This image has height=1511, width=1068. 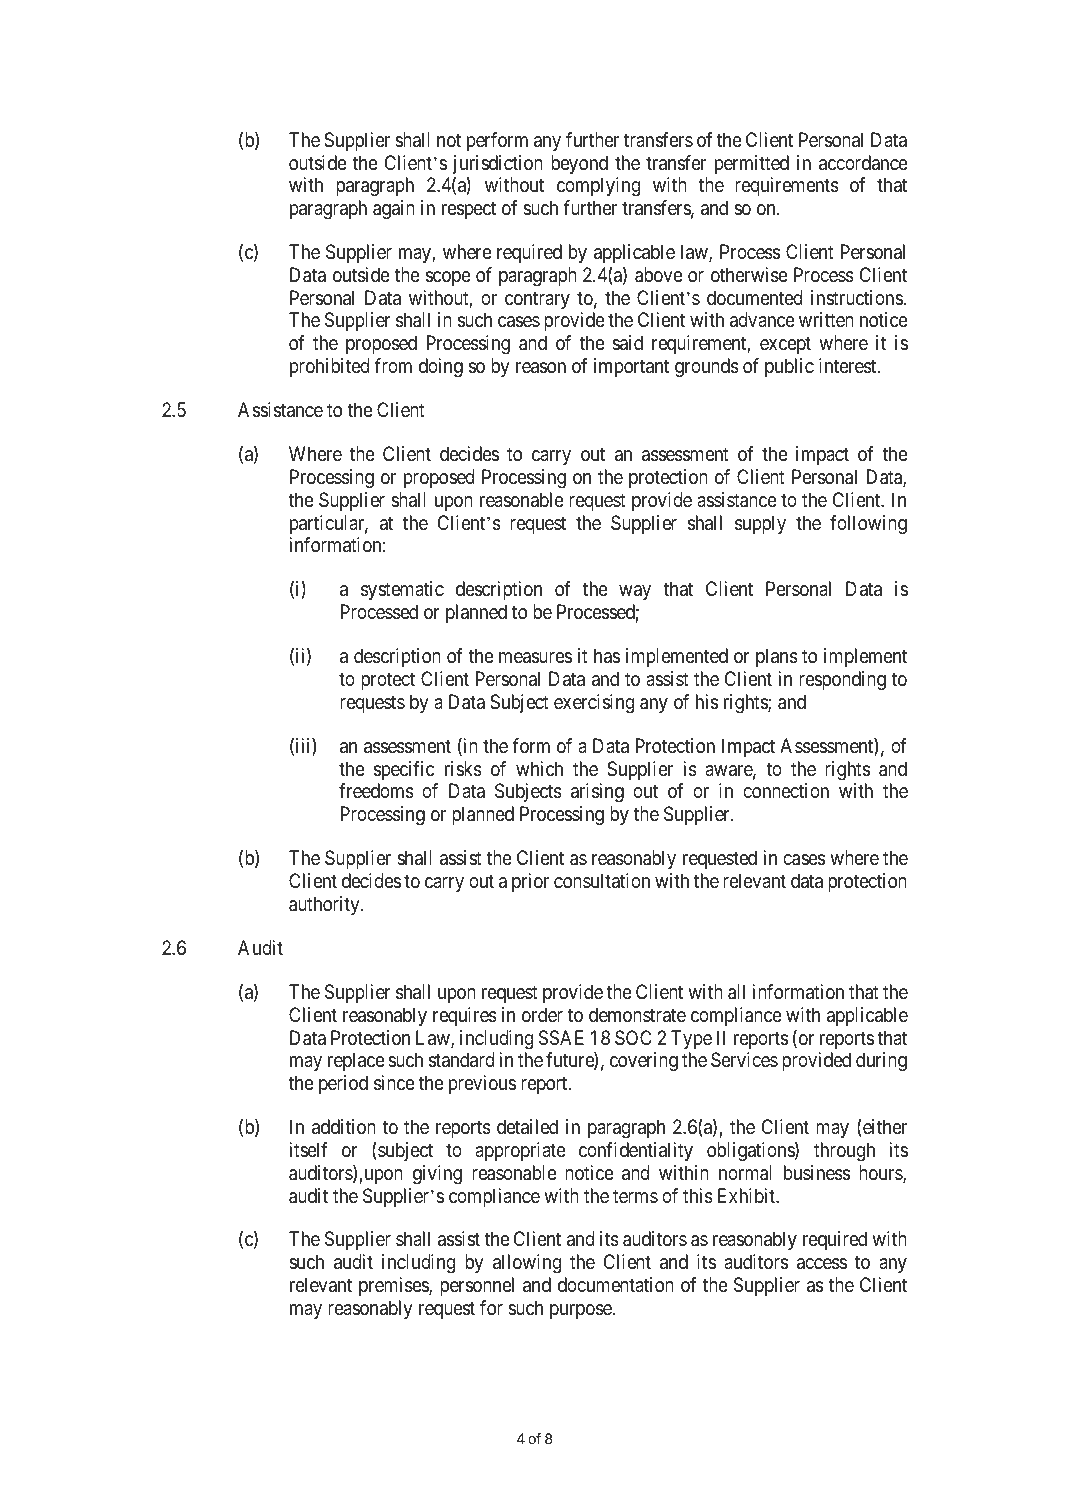 I want to click on again, so click(x=394, y=210).
